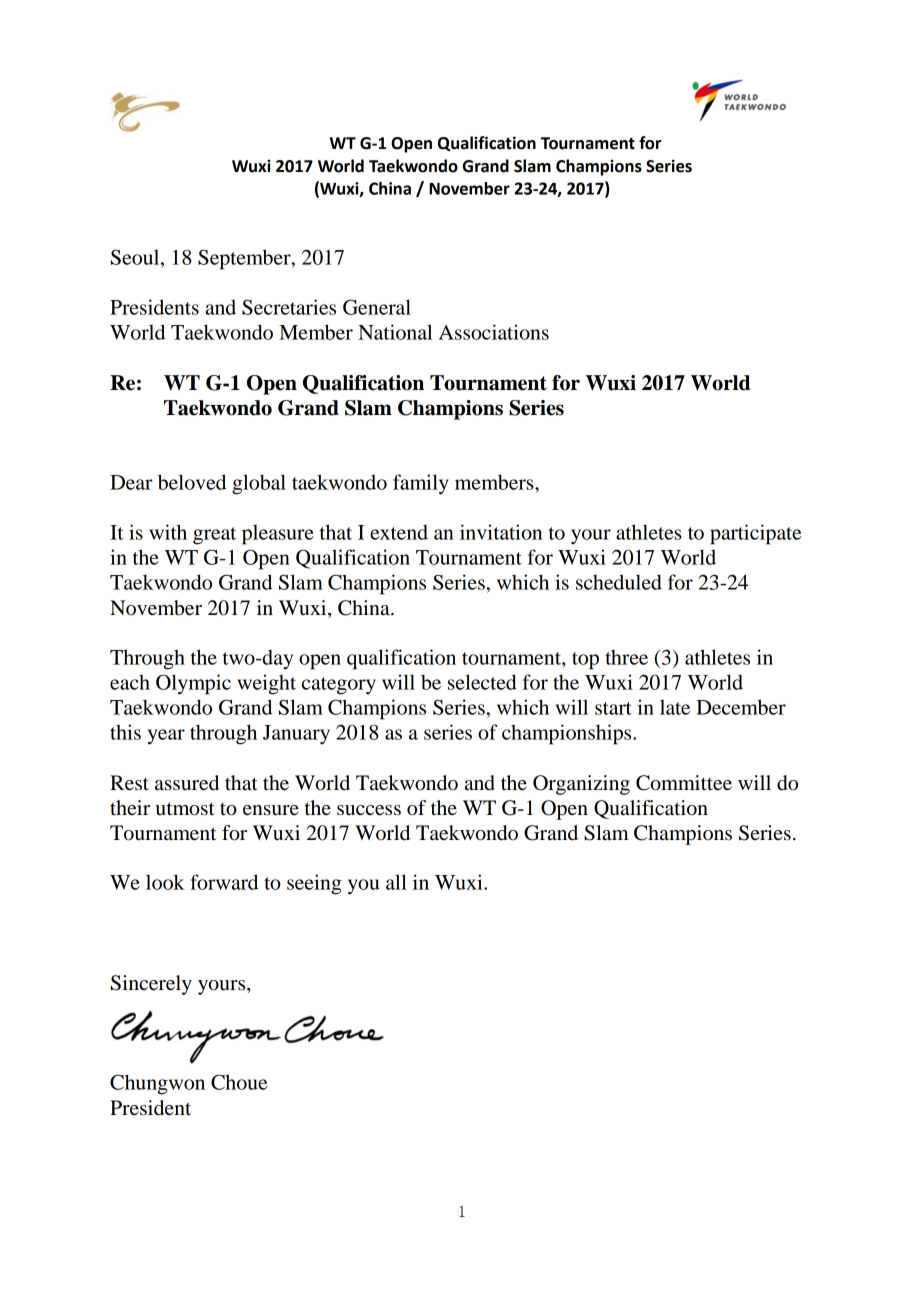 This screenshot has width=924, height=1308. What do you see at coordinates (482, 682) in the screenshot?
I see `selected` at bounding box center [482, 682].
